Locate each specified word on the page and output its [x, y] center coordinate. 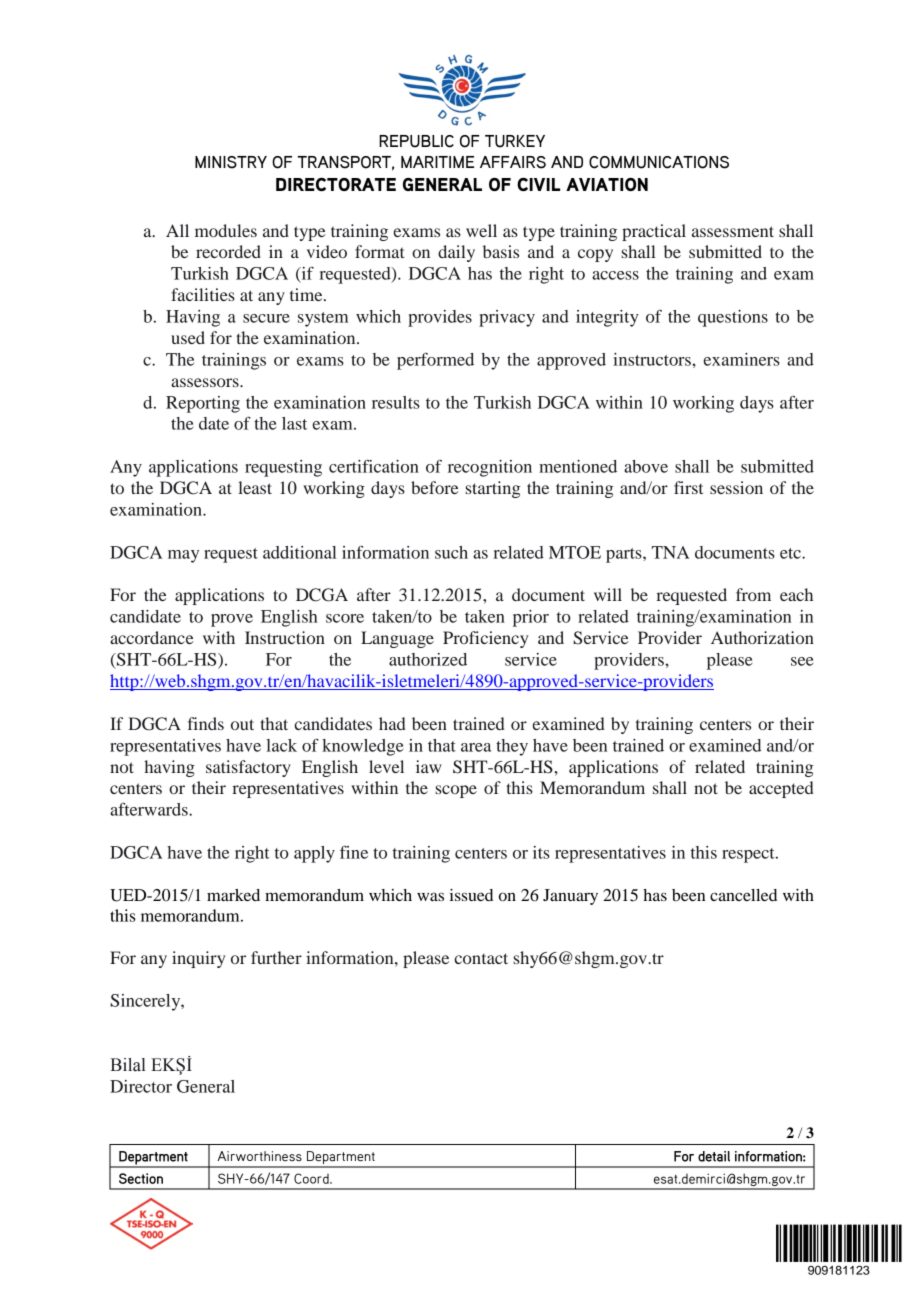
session [736, 487]
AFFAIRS [513, 162]
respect [749, 855]
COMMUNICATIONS [659, 162]
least [255, 487]
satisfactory [248, 768]
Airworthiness [259, 1156]
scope [456, 791]
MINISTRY [231, 162]
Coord [312, 1178]
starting [492, 489]
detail [714, 1156]
